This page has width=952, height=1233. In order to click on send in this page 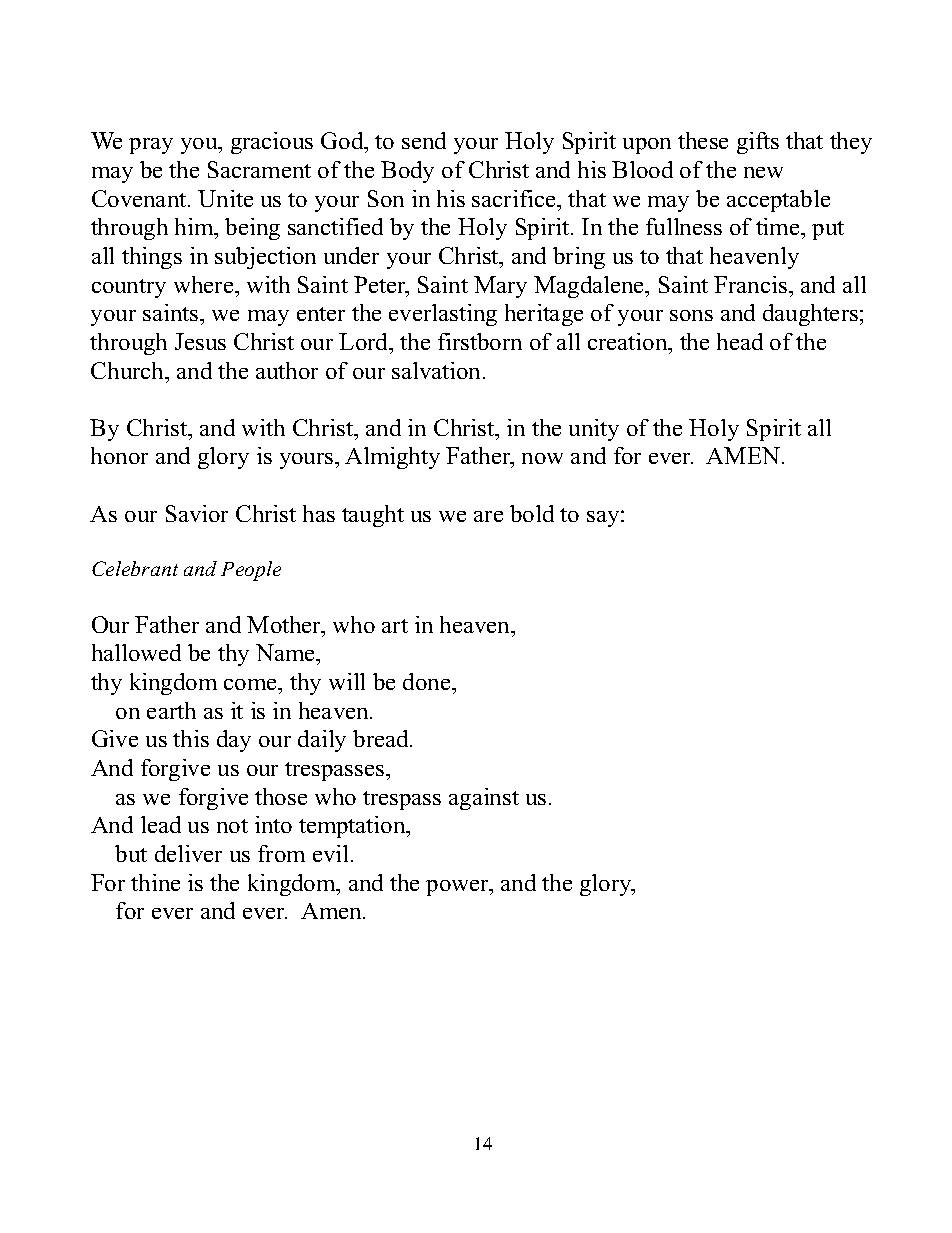, I will do `click(424, 140)`.
